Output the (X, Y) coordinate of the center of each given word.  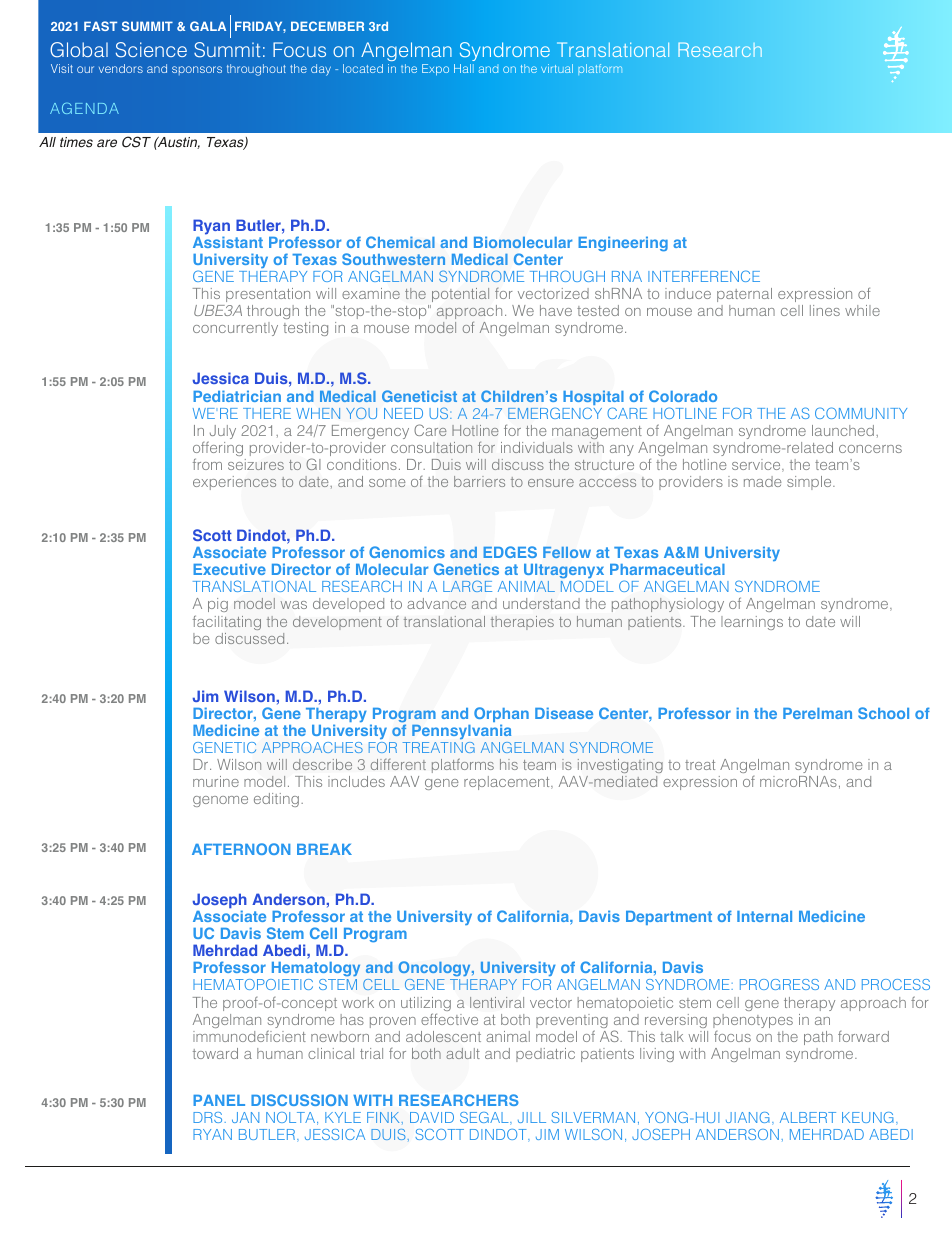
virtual (557, 68)
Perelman (817, 713)
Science (151, 50)
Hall (464, 68)
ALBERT (808, 1117)
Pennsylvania (461, 732)
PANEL (219, 1100)
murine (216, 781)
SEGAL (485, 1118)
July (222, 433)
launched (843, 430)
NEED (403, 413)
